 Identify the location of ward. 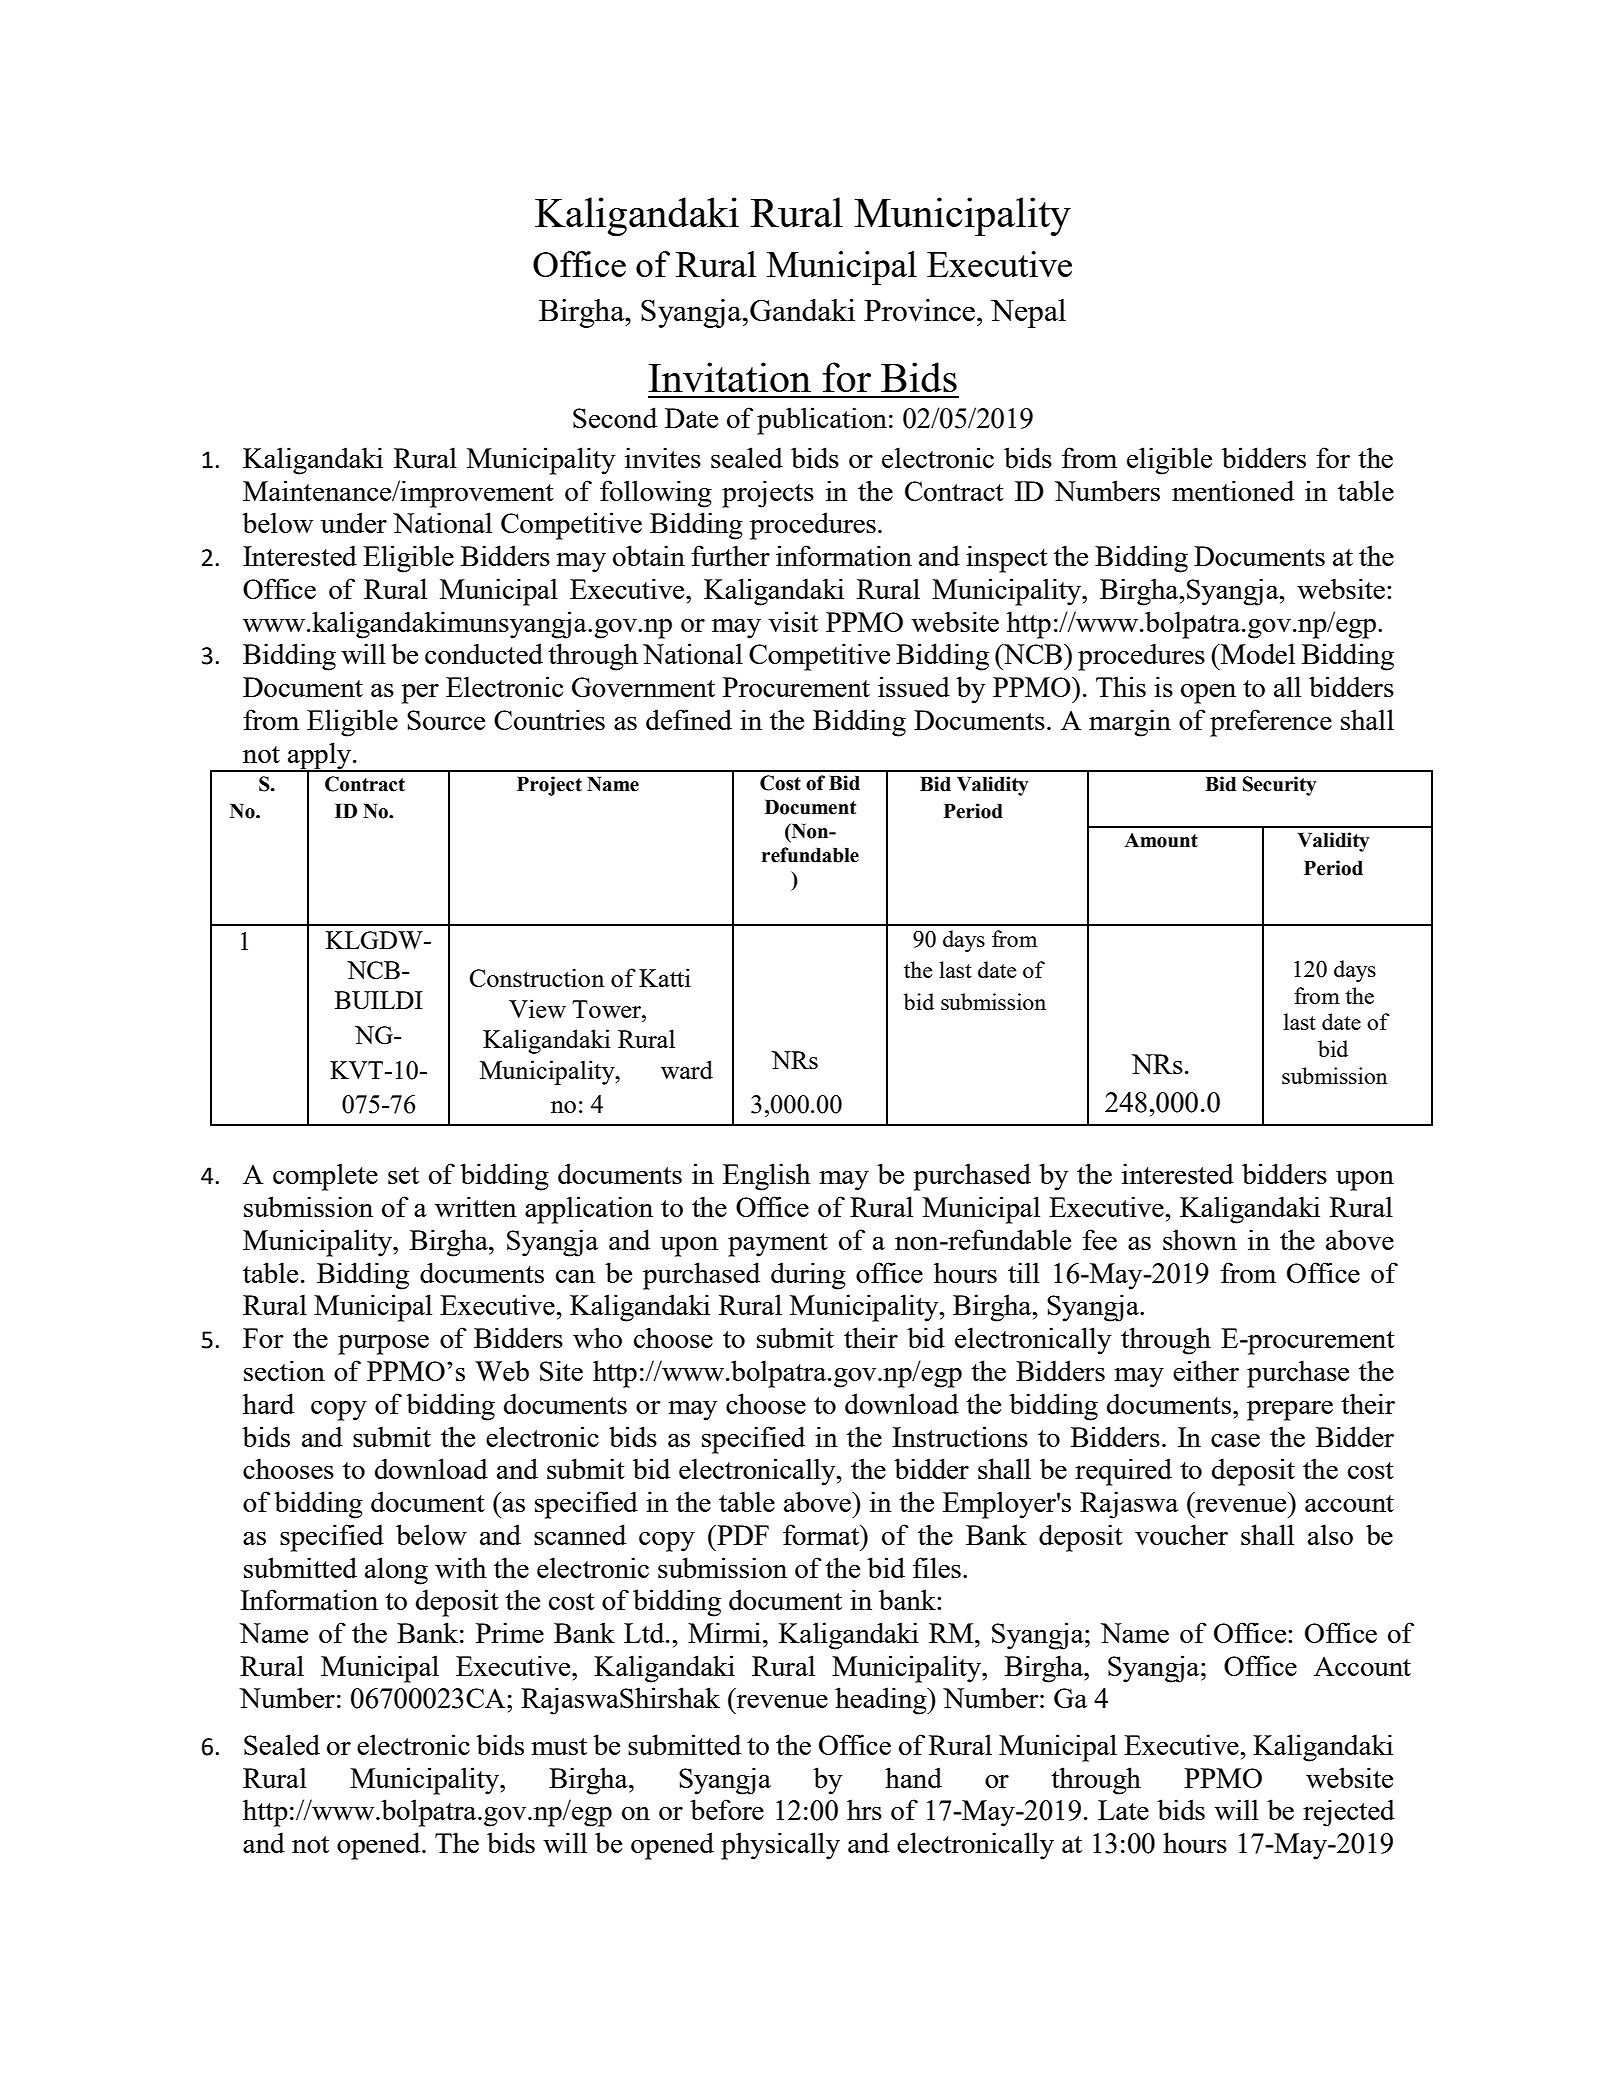
(687, 1069).
